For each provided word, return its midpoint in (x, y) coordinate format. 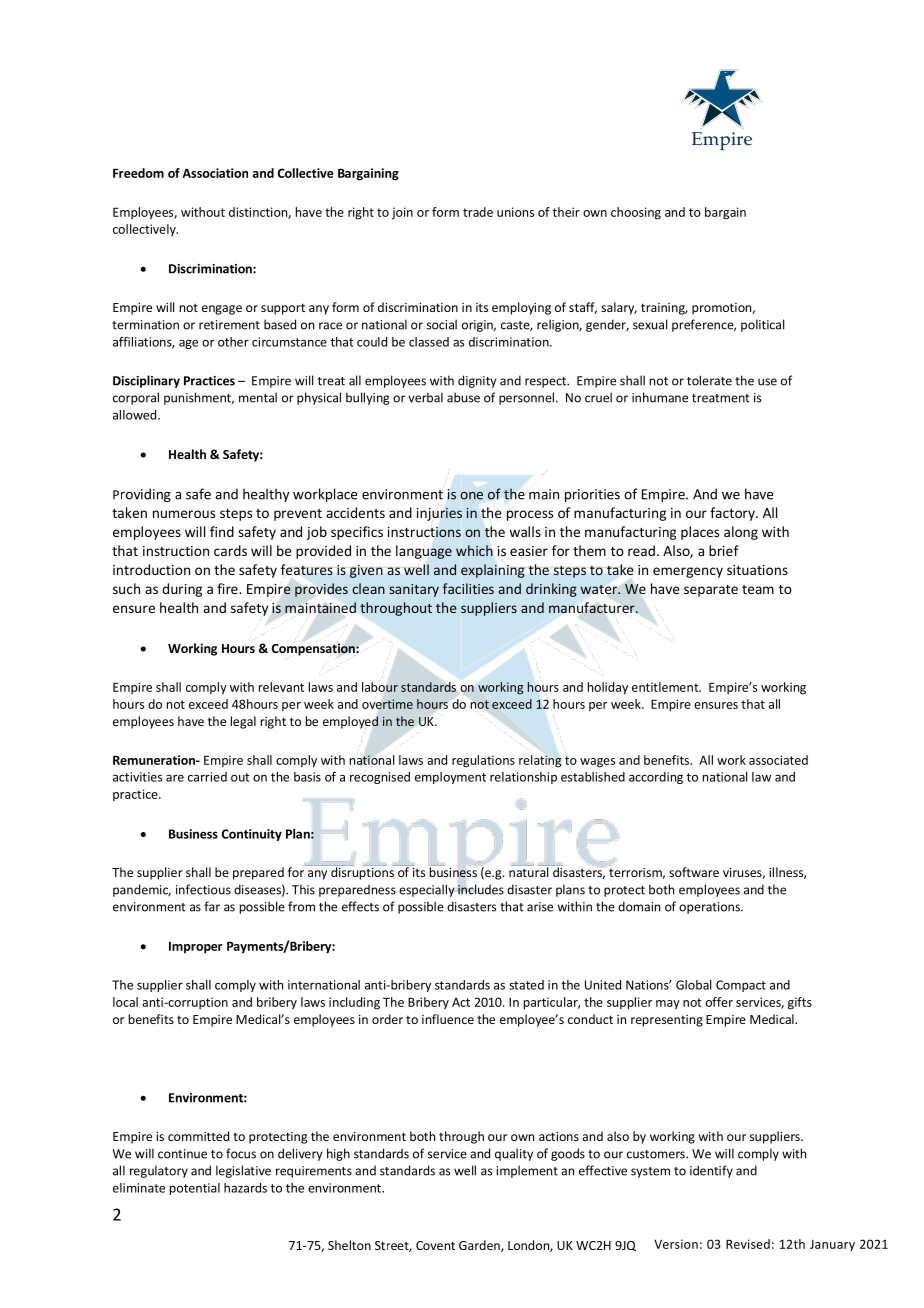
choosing (636, 213)
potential (195, 1189)
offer (719, 1002)
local (125, 1002)
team (758, 589)
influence (448, 1019)
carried (207, 777)
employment (450, 778)
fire (228, 588)
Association (215, 173)
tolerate (709, 380)
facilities (468, 588)
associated (778, 760)
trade (478, 212)
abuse (463, 397)
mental (258, 397)
